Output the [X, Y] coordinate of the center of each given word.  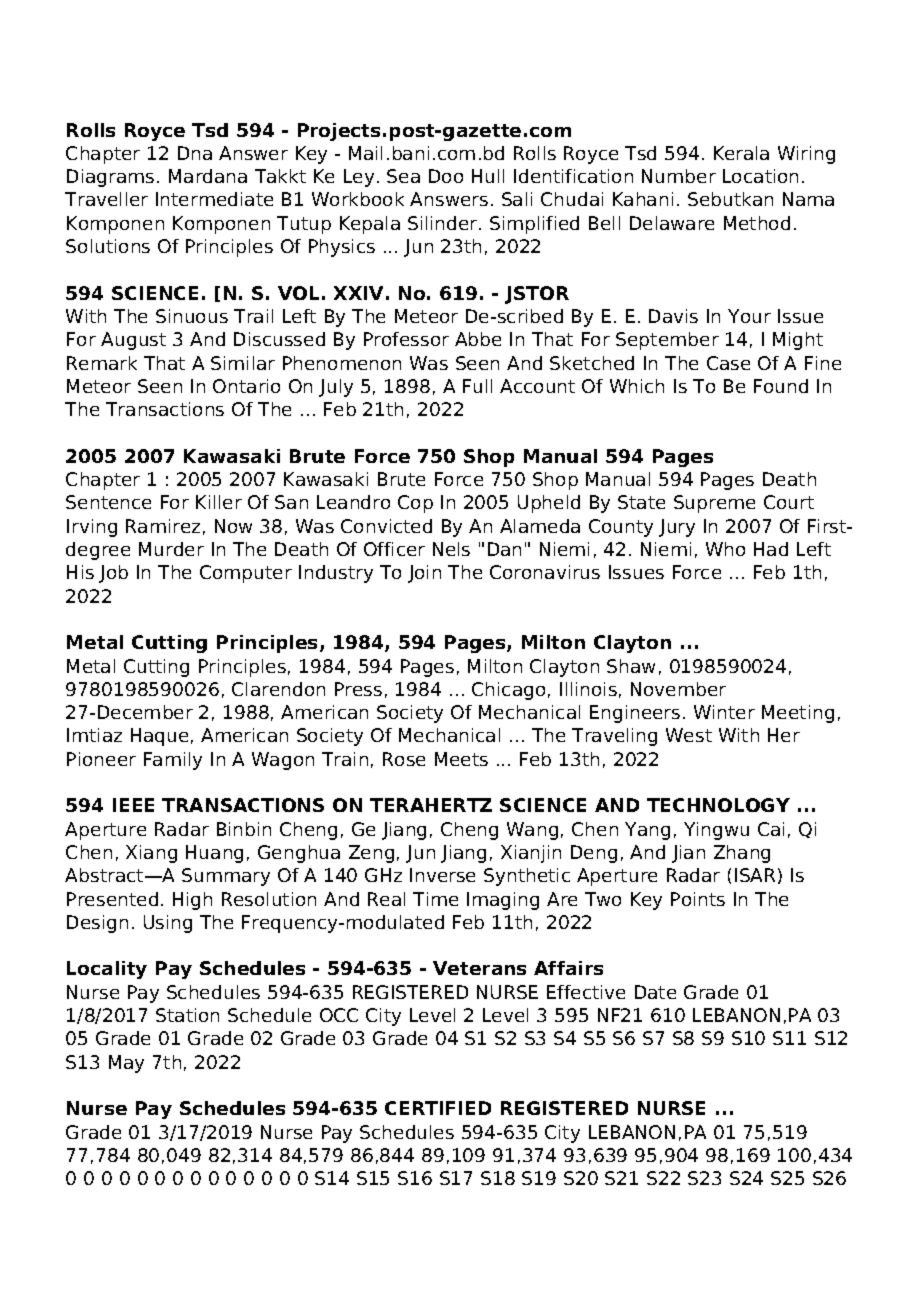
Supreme [714, 504]
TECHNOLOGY [718, 805]
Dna [195, 153]
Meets [461, 759]
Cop [415, 504]
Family [173, 761]
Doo [446, 176]
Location [760, 176]
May [126, 1064]
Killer [219, 502]
